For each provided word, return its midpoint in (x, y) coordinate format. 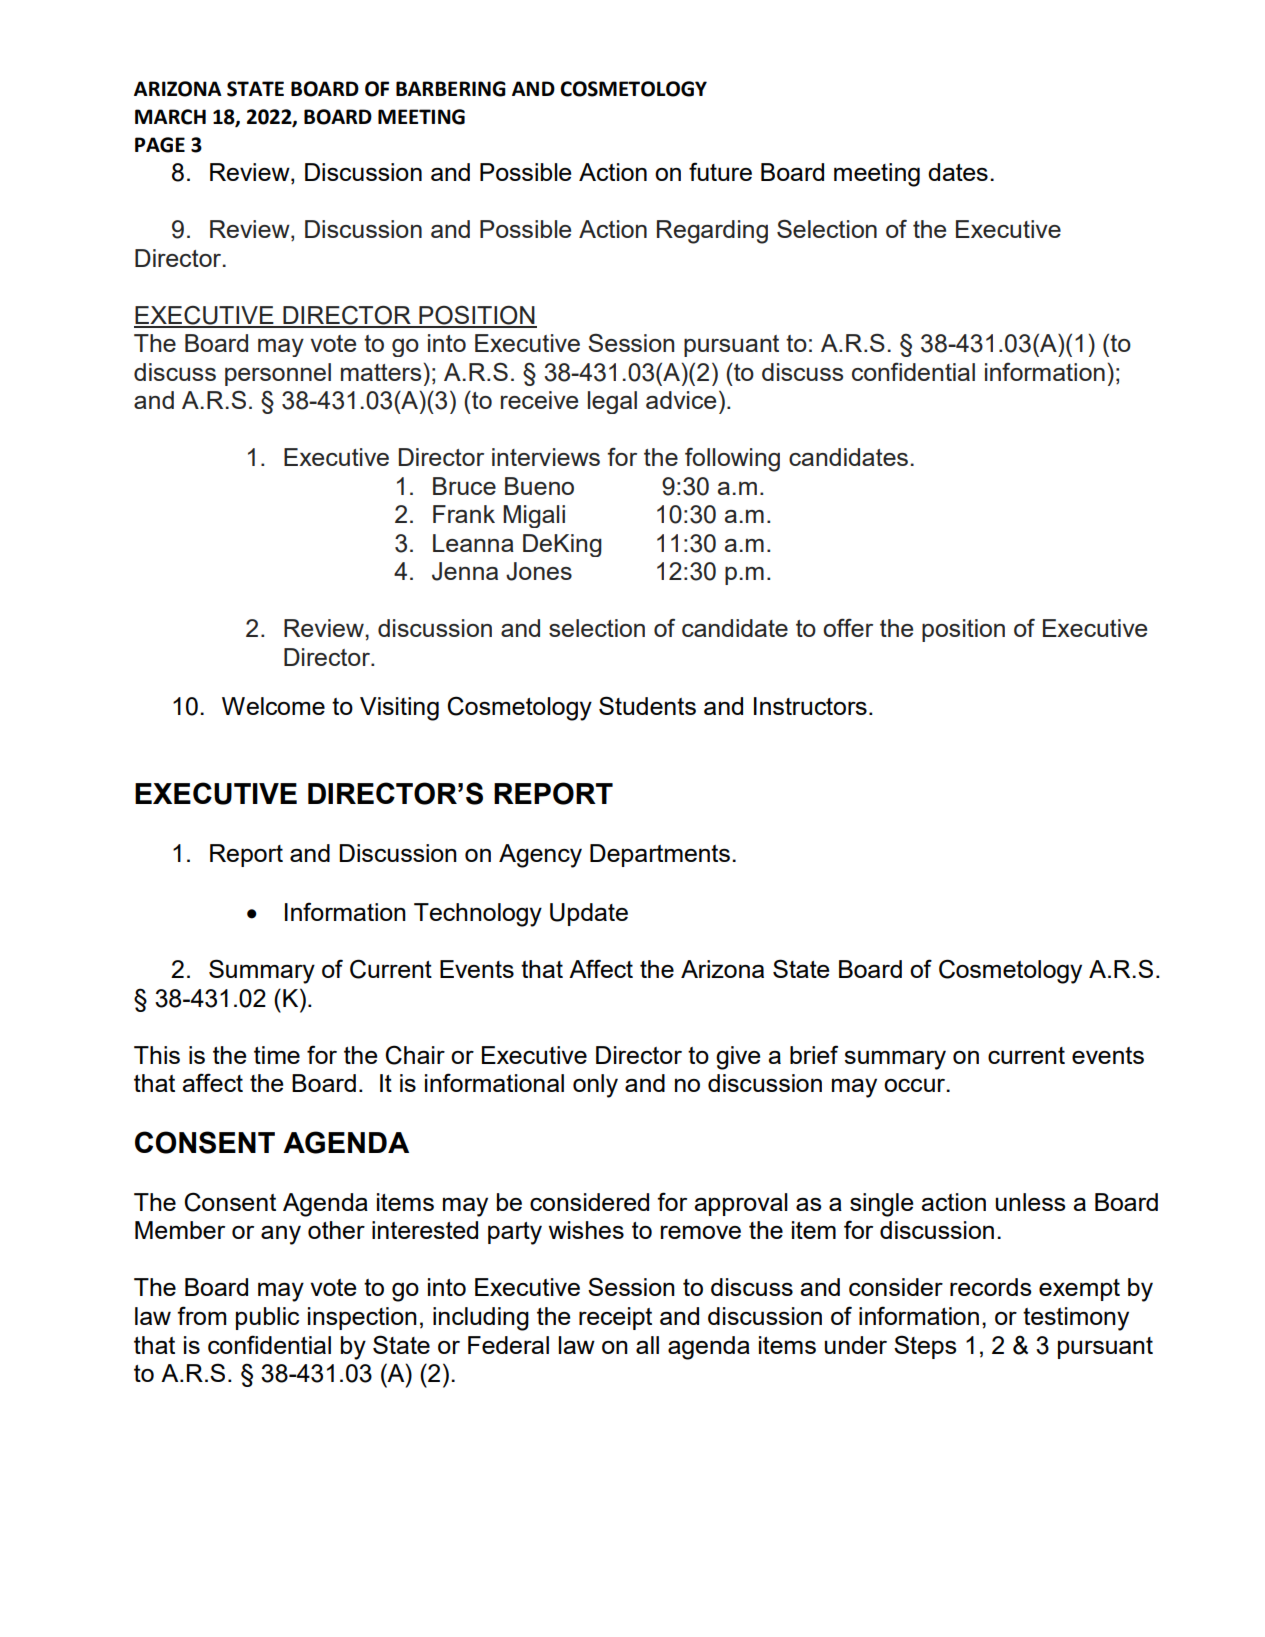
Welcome (273, 706)
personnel (278, 374)
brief (814, 1054)
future (720, 171)
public (267, 1318)
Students (647, 705)
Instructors (810, 706)
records (990, 1287)
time (277, 1055)
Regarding (712, 232)
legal (612, 402)
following (732, 459)
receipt (615, 1318)
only (595, 1086)
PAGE (160, 145)
